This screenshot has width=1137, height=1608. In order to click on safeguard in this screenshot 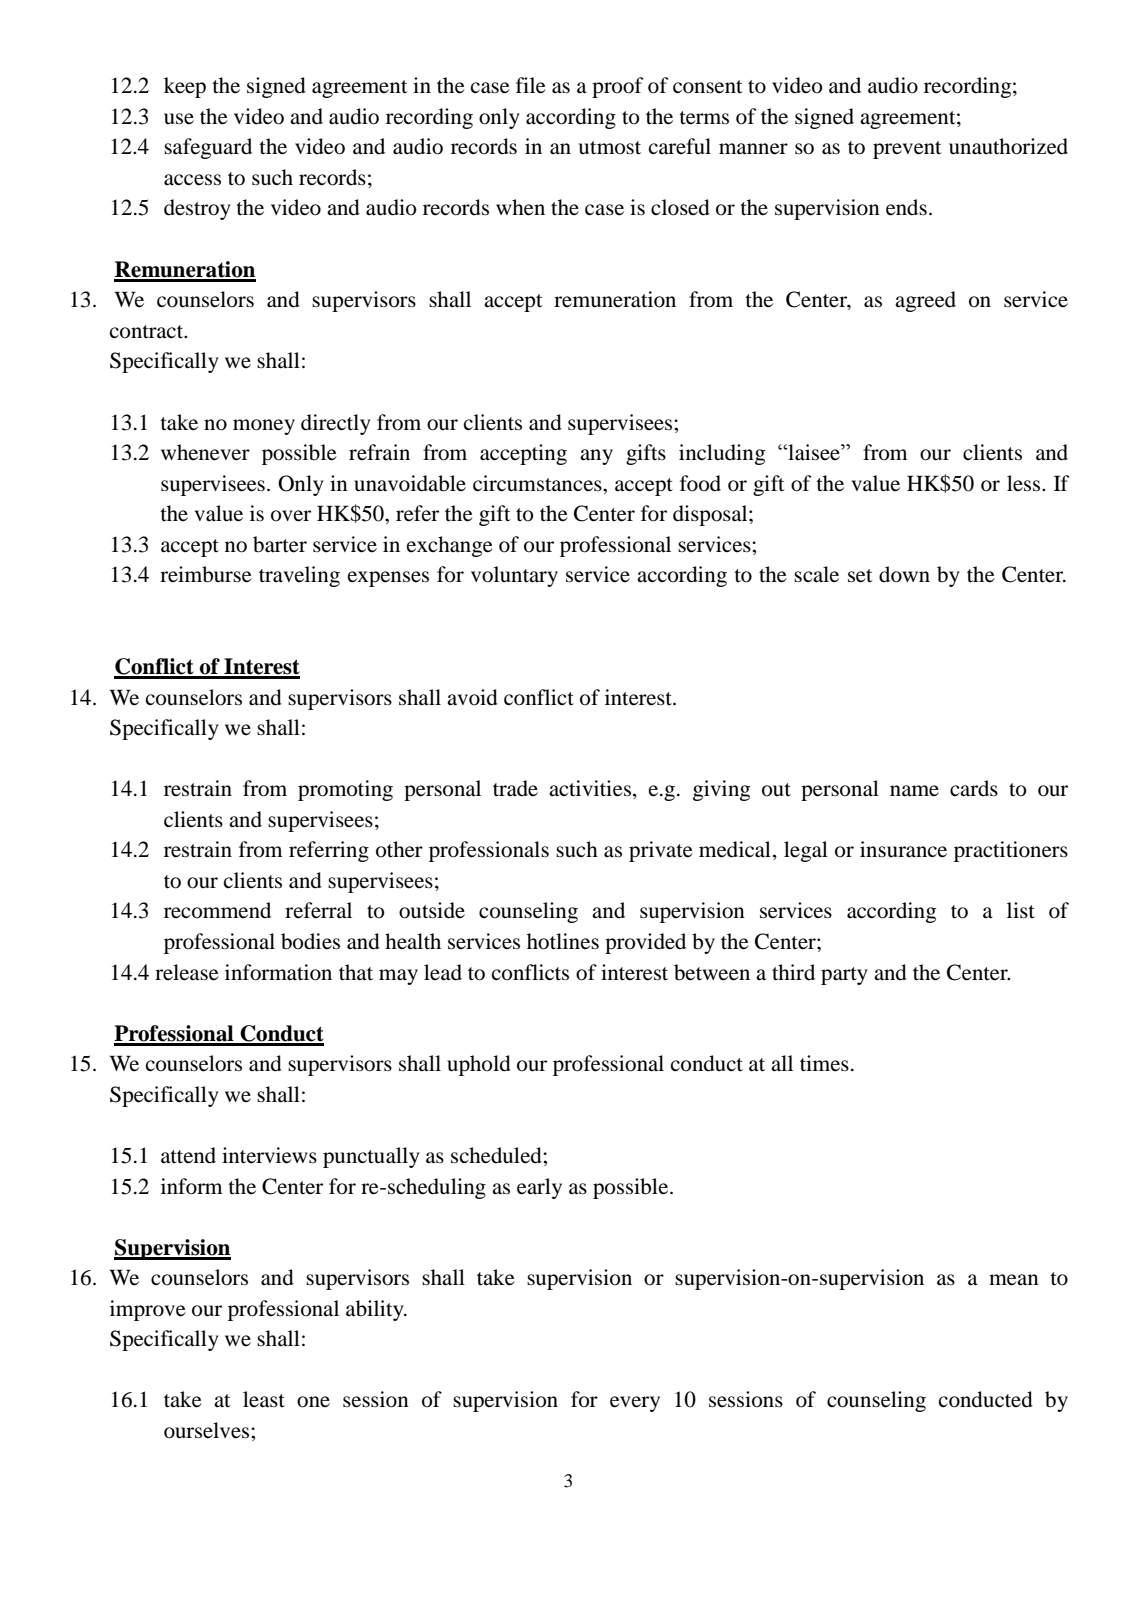, I will do `click(208, 148)`.
